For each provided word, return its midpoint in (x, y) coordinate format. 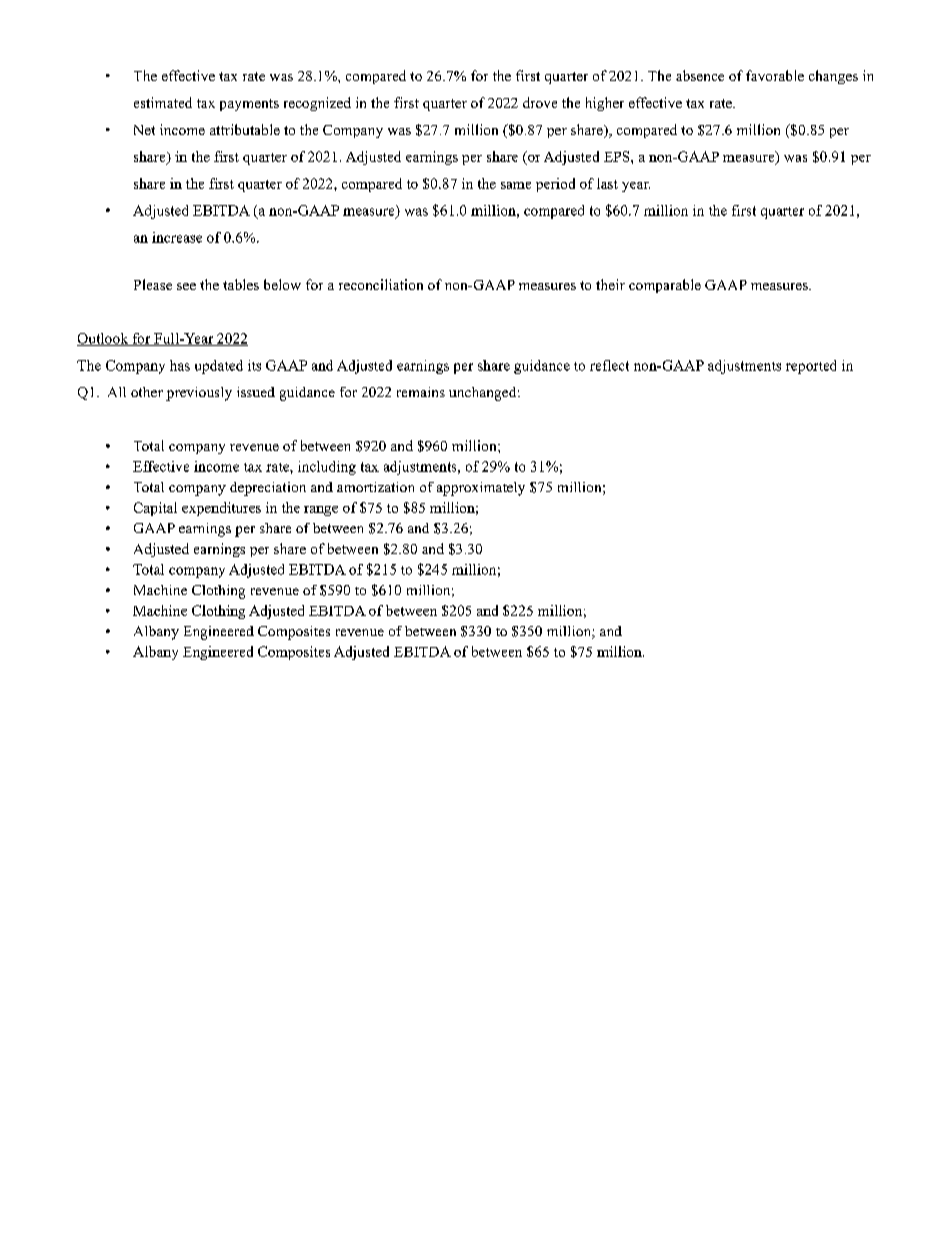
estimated (163, 102)
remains (421, 392)
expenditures (221, 509)
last (607, 183)
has (180, 365)
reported (811, 367)
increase (177, 237)
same (516, 185)
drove (540, 102)
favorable (775, 75)
